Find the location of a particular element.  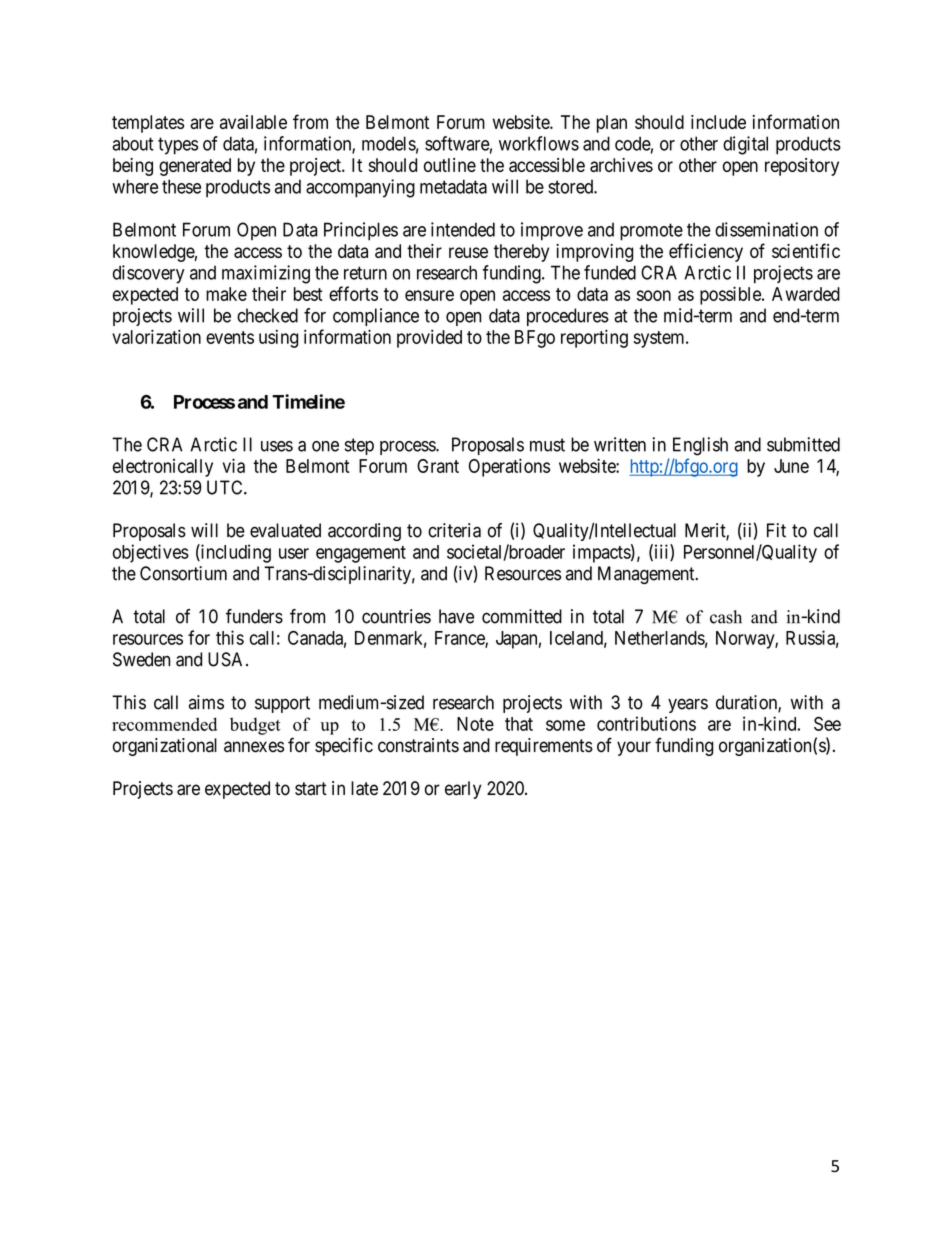

types is located at coordinates (178, 146).
